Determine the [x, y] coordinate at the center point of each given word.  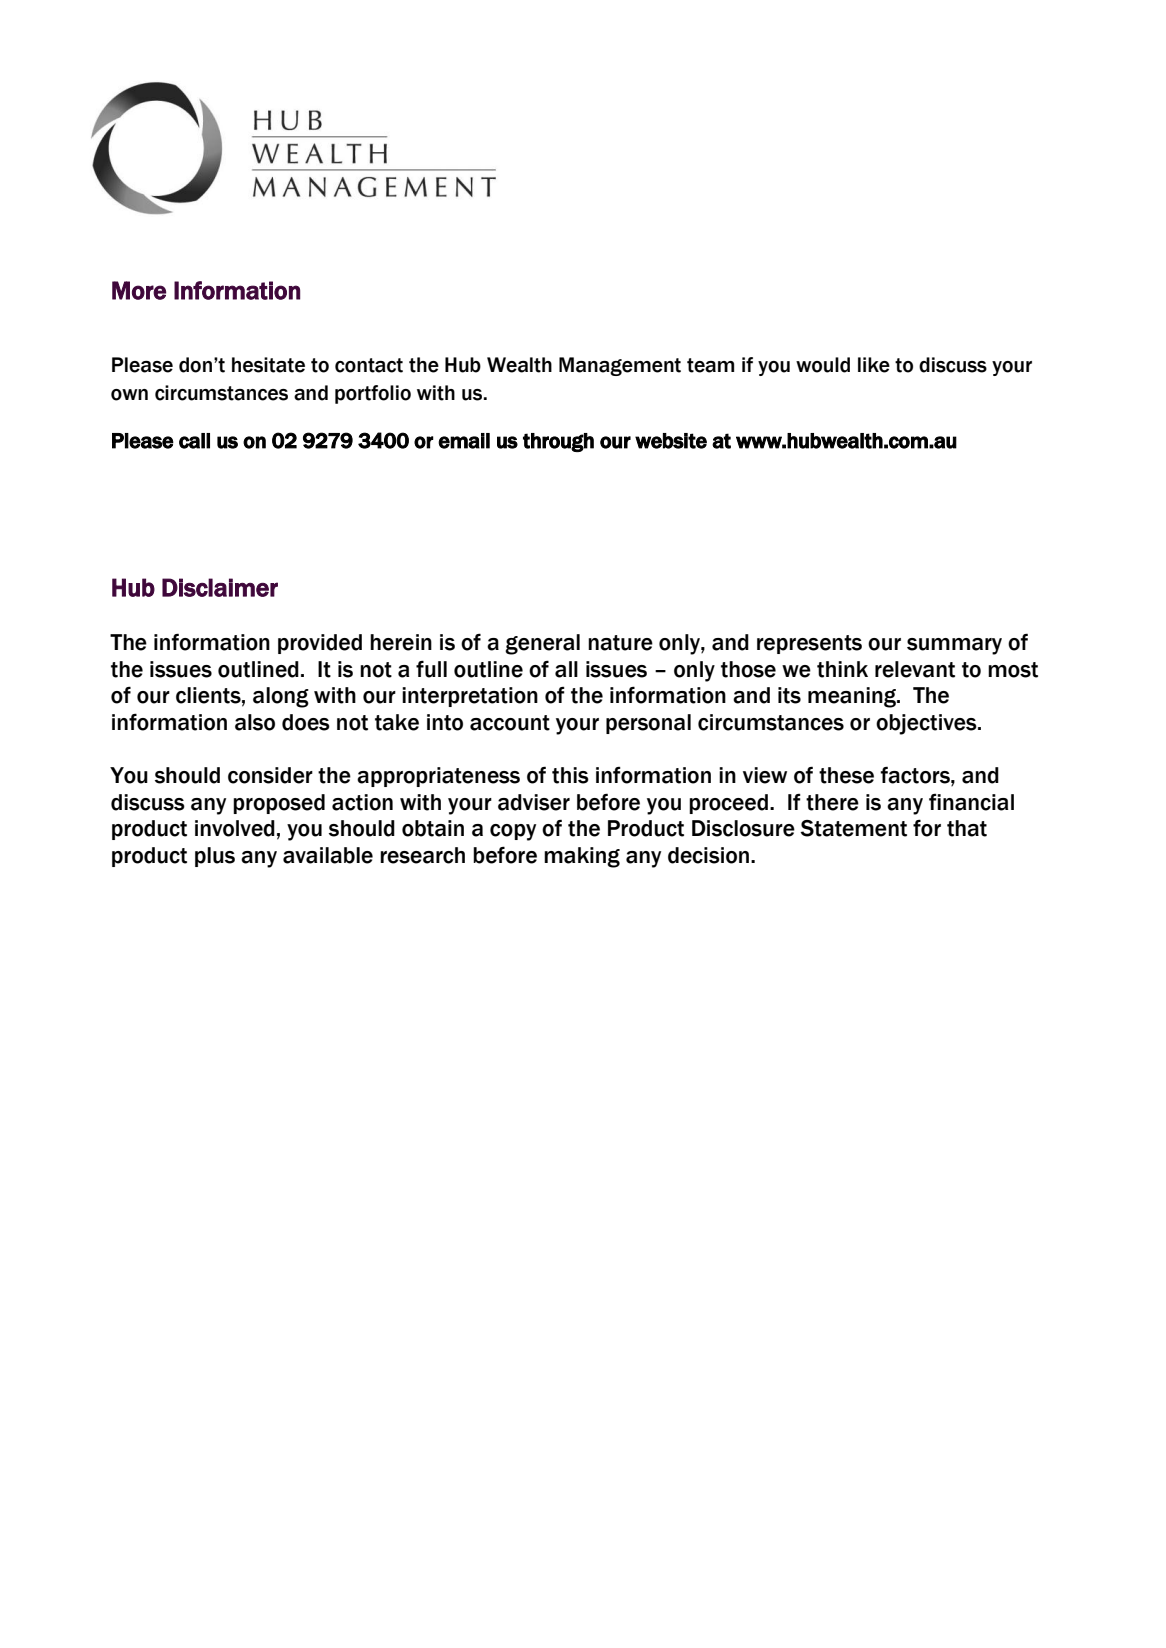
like [874, 365]
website [671, 441]
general [542, 644]
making [582, 857]
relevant [915, 669]
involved [235, 828]
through [558, 442]
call [194, 441]
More [139, 290]
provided [320, 644]
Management [620, 366]
